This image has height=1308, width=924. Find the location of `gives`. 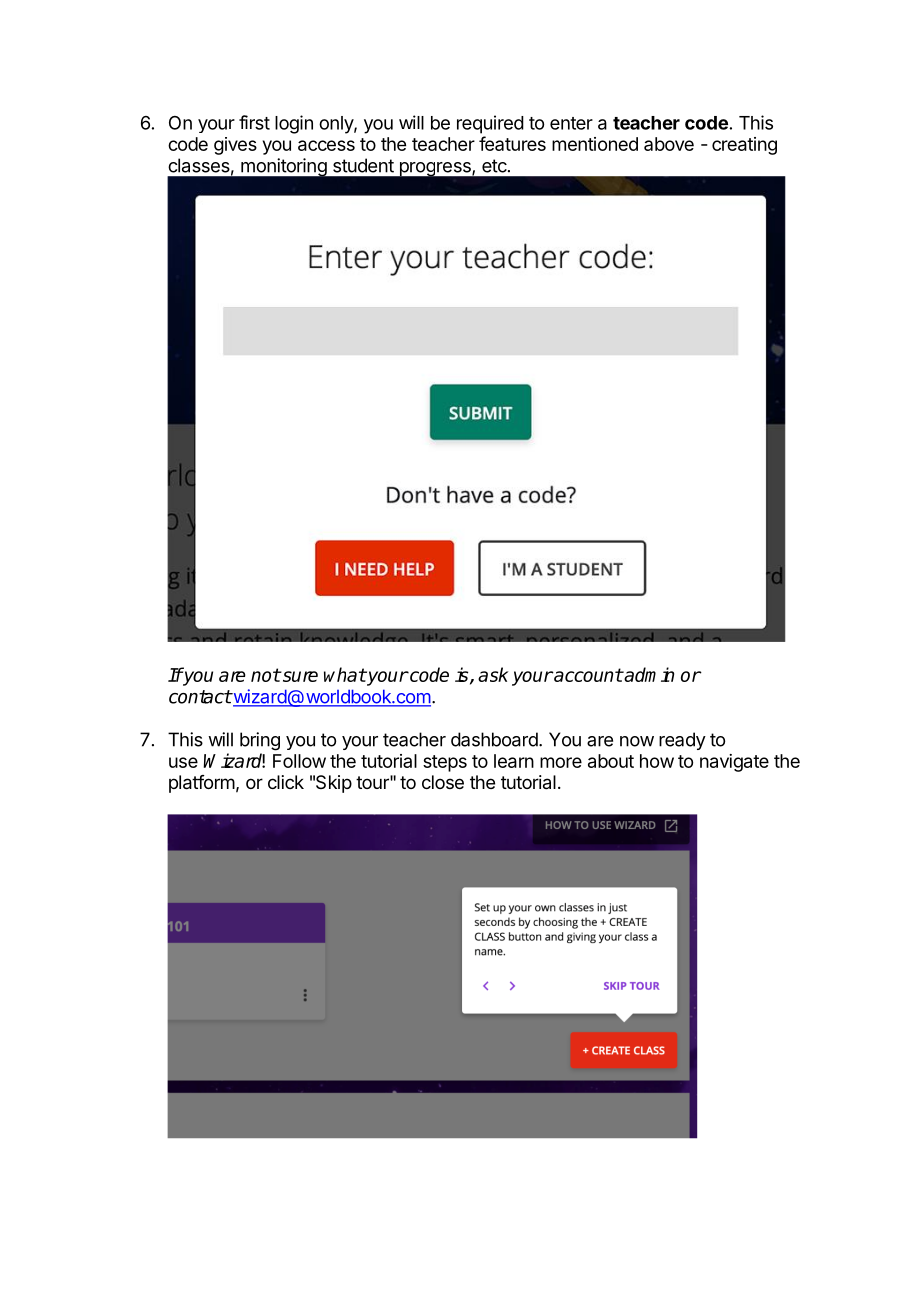

gives is located at coordinates (235, 146).
